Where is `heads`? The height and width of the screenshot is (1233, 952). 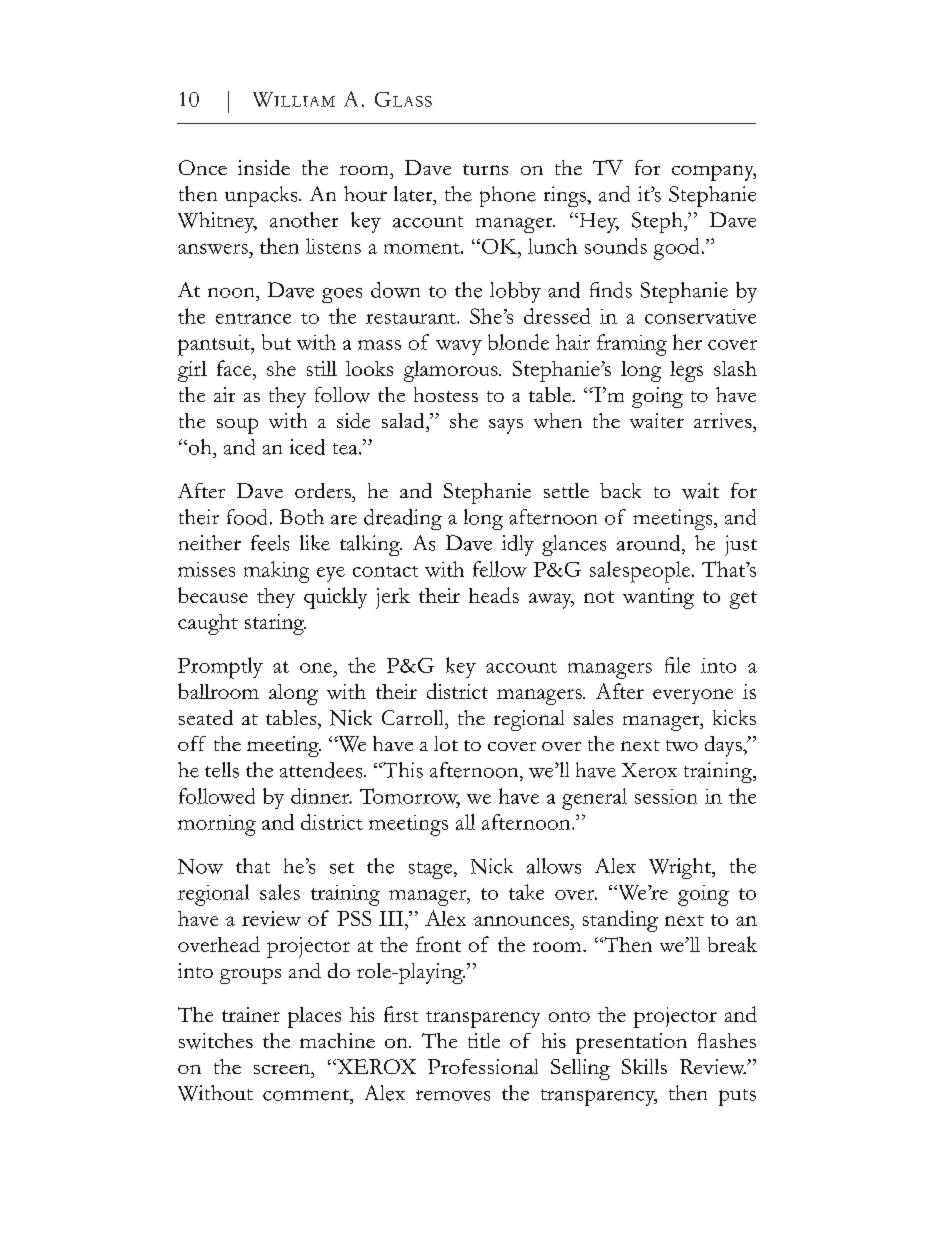 heads is located at coordinates (494, 595).
